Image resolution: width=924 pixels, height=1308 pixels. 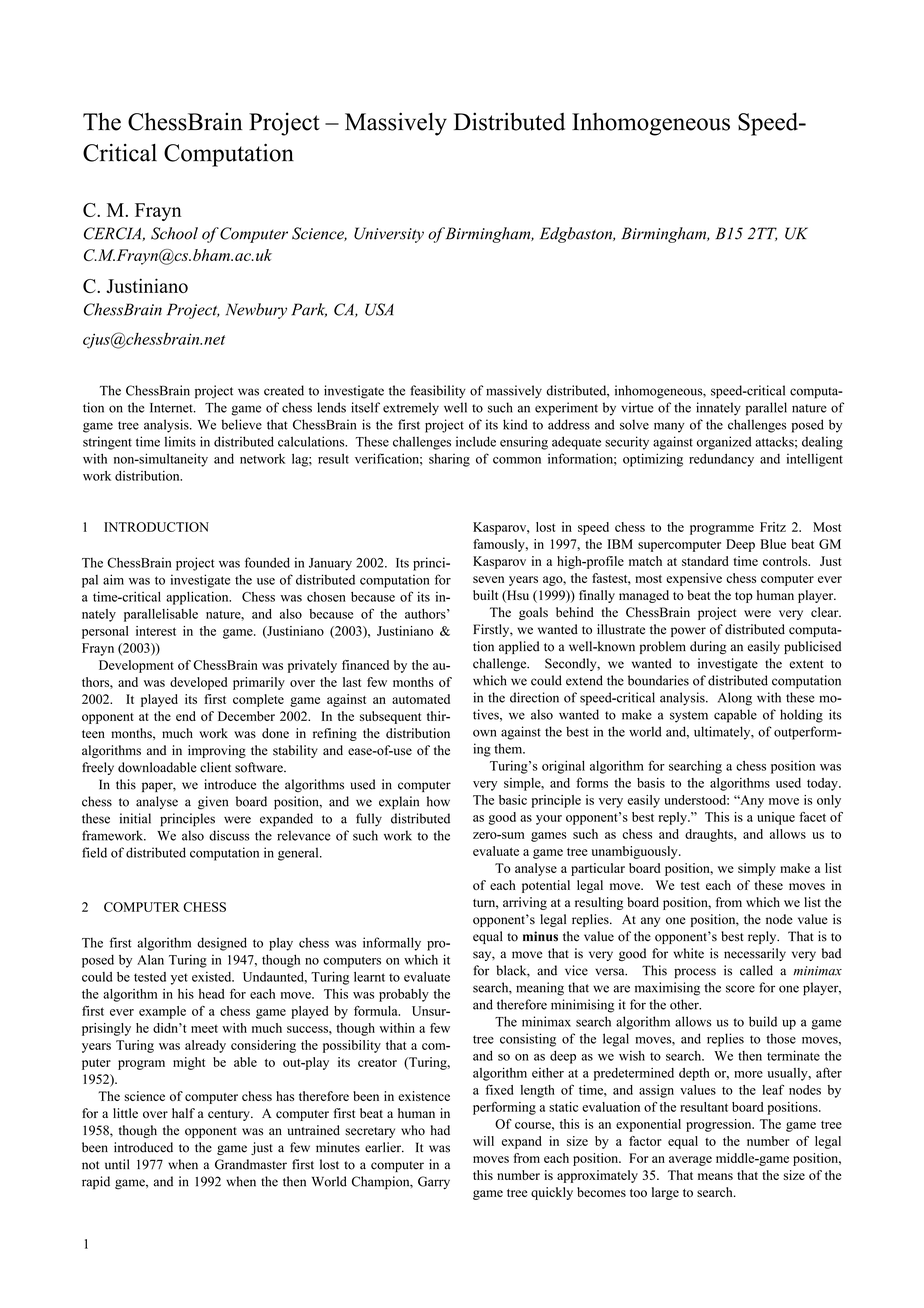 I want to click on School, so click(x=174, y=233).
